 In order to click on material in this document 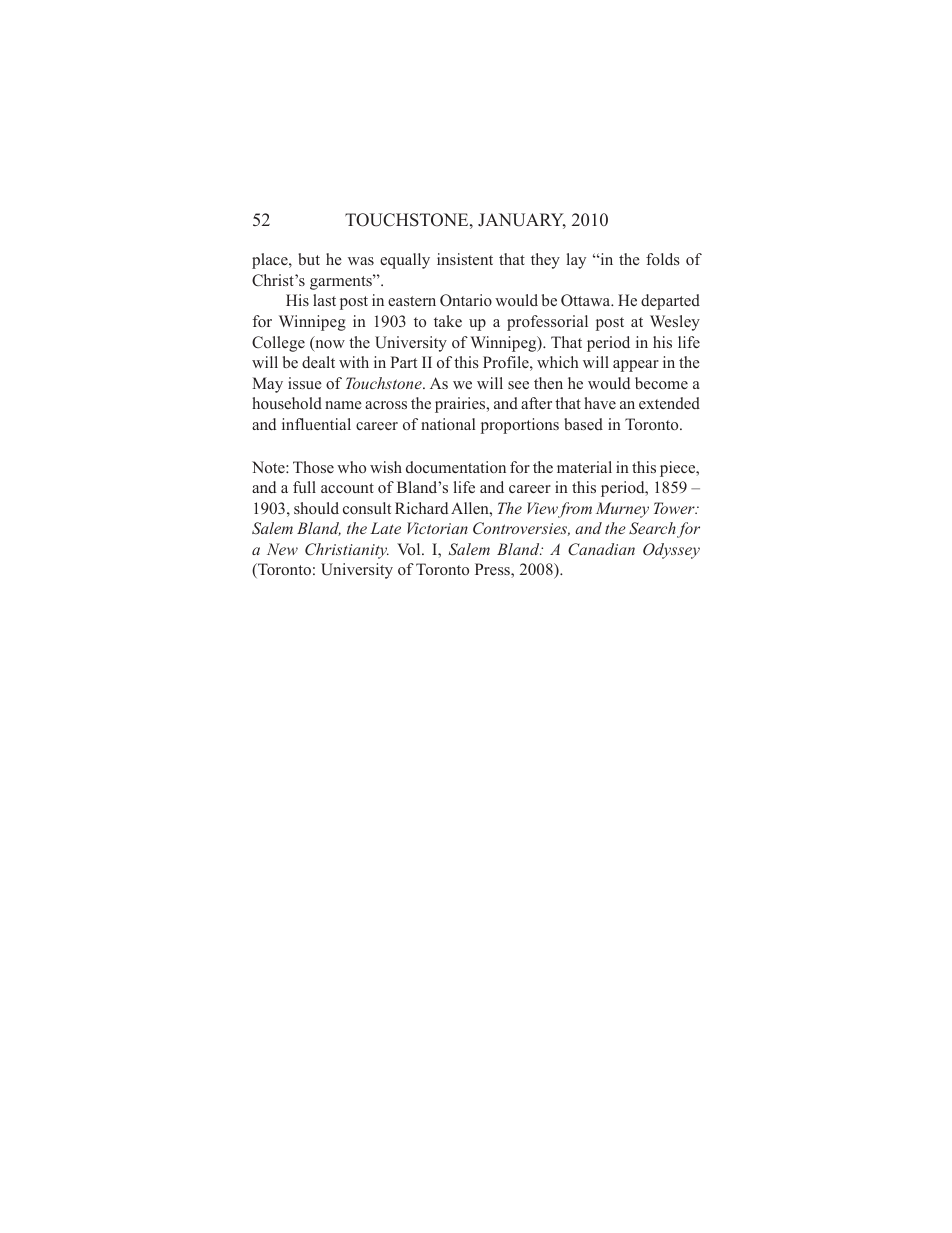, I will do `click(584, 467)`.
